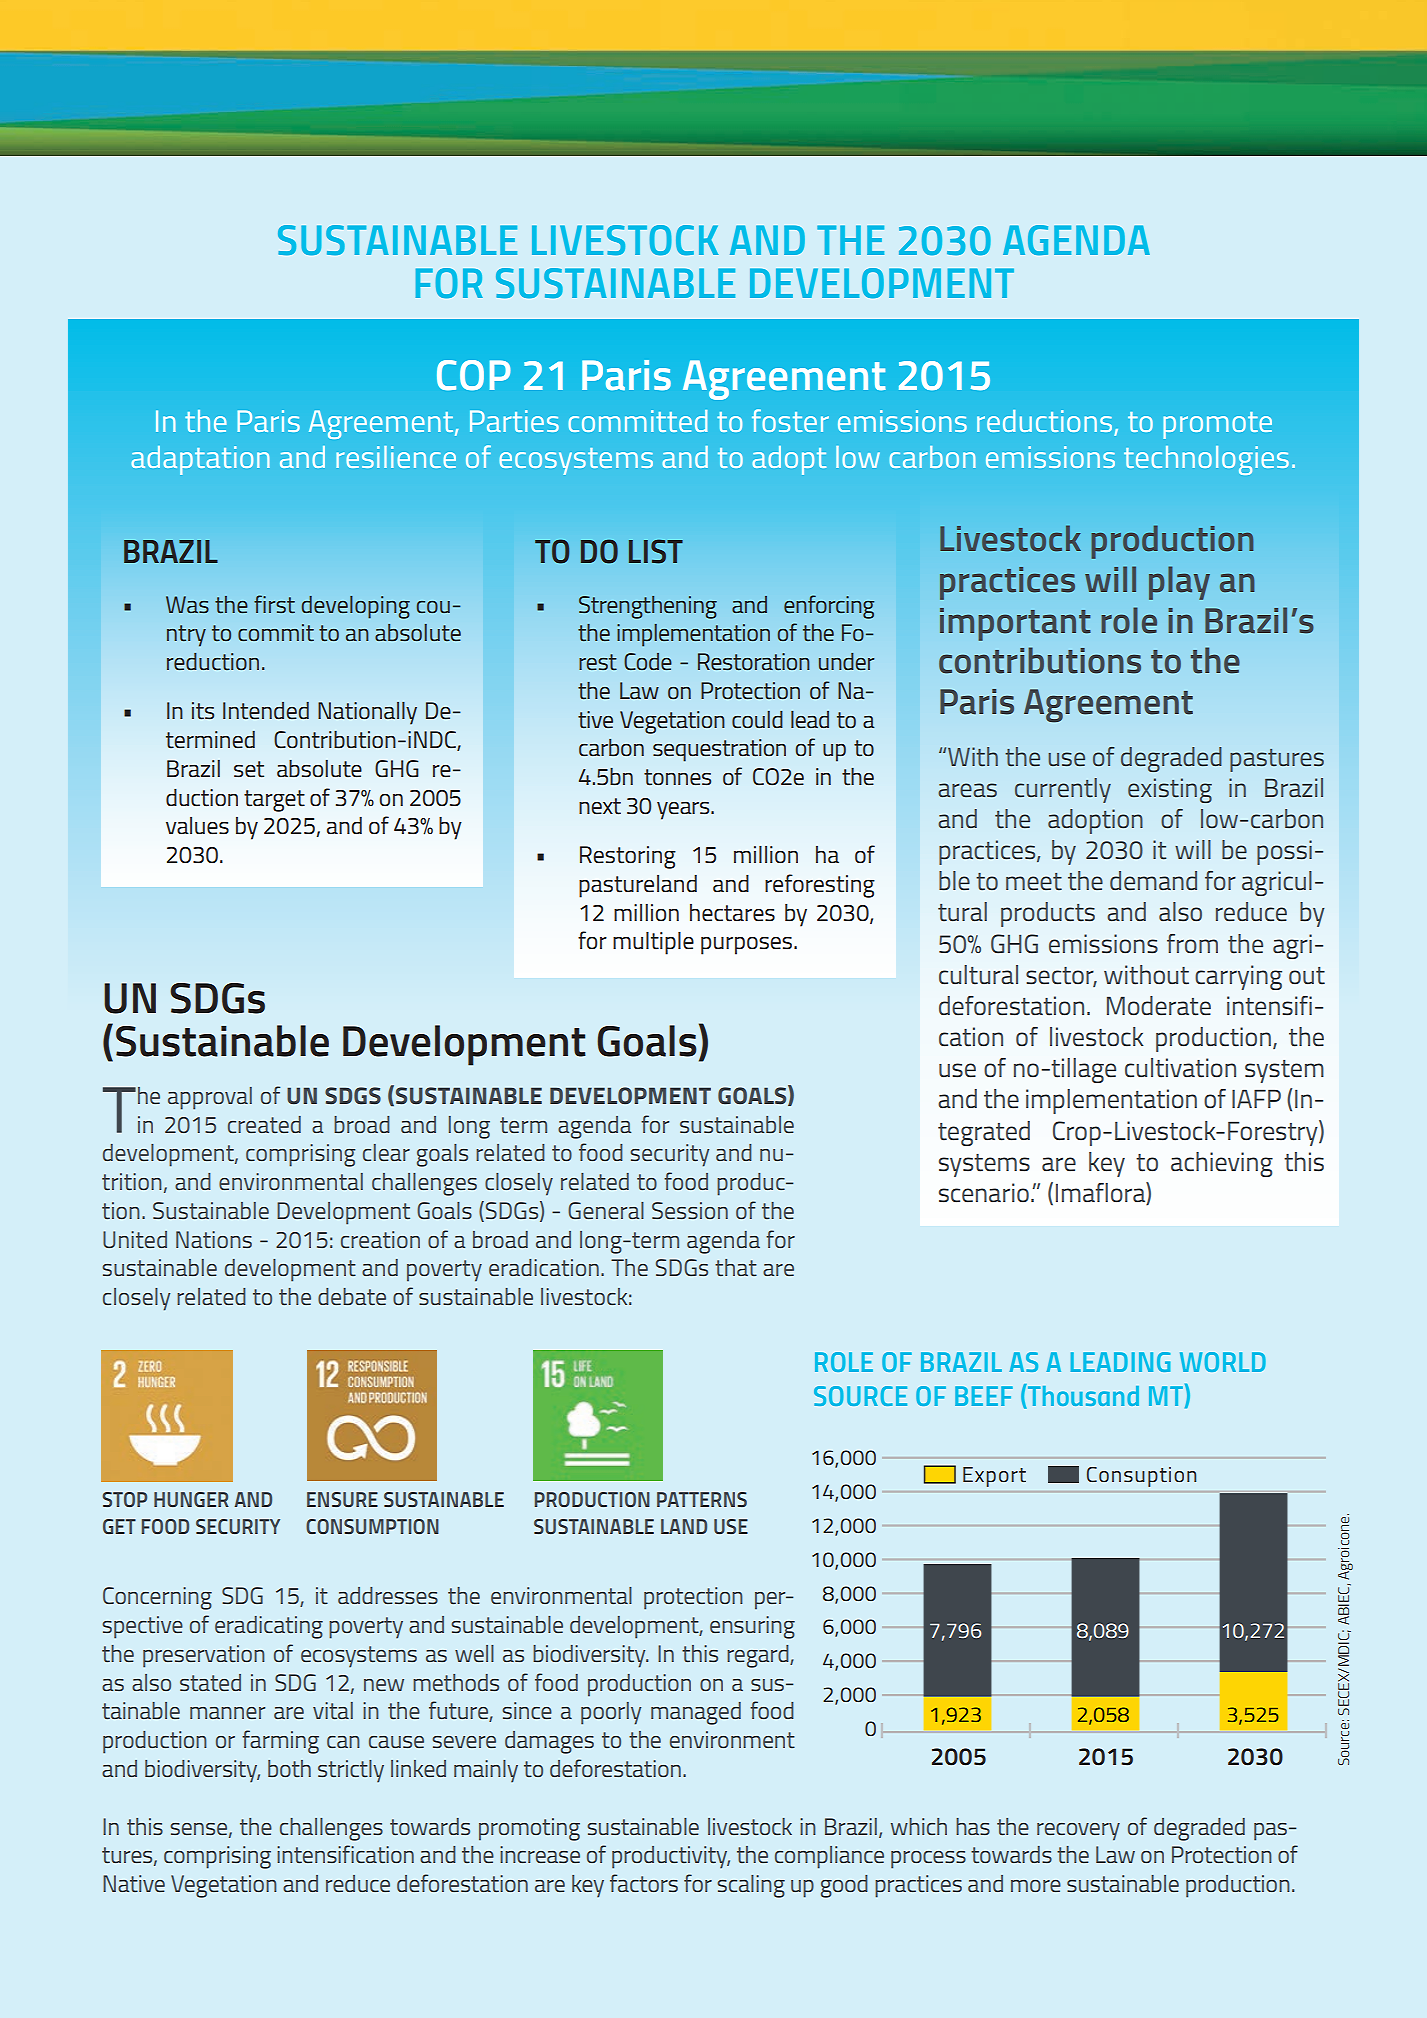 The width and height of the document is (1427, 2018). Describe the element at coordinates (264, 1124) in the document. I see `created` at that location.
